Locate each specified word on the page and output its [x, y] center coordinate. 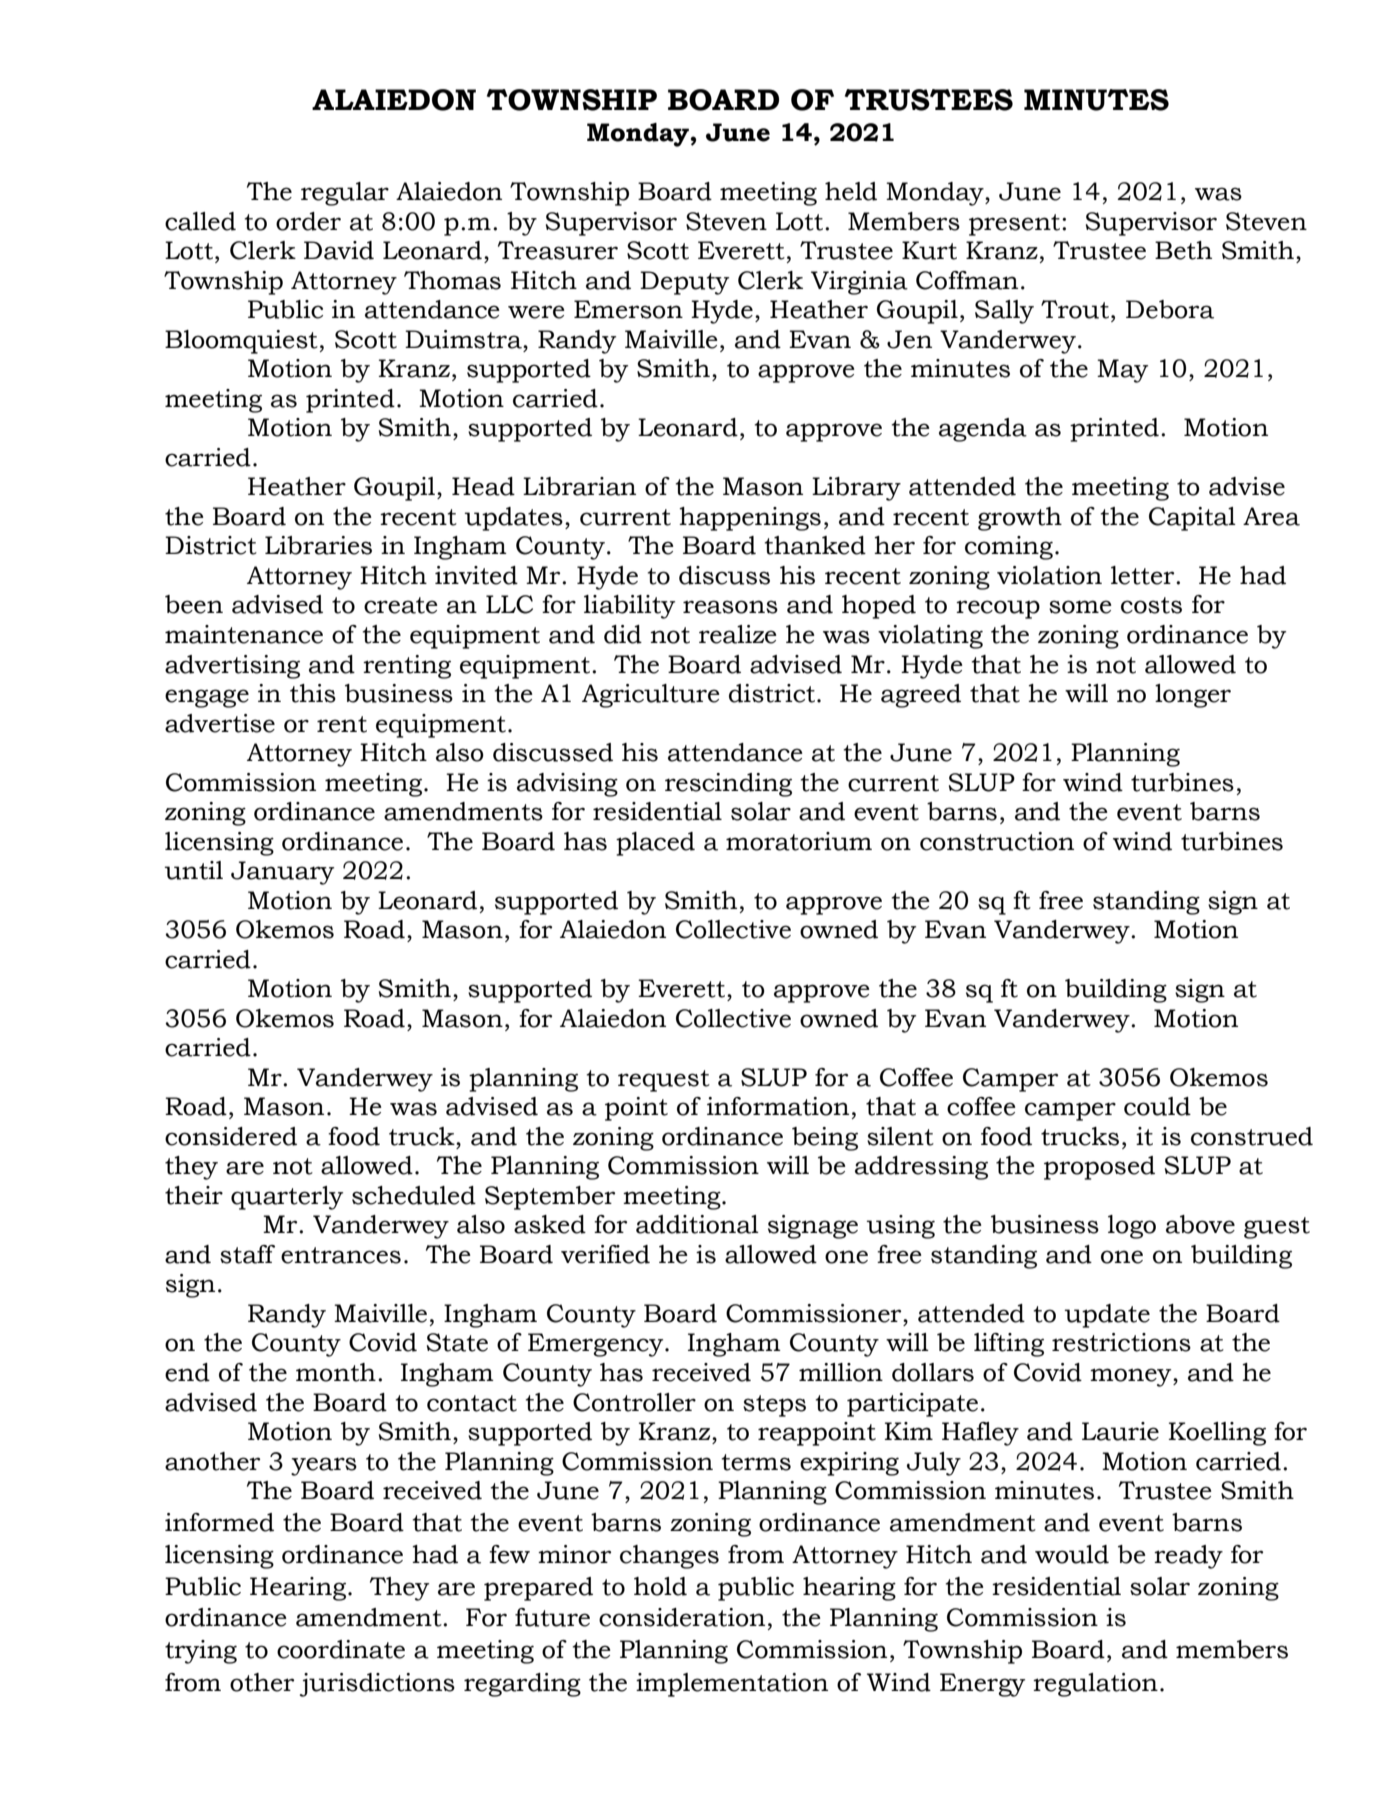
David [339, 250]
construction [997, 841]
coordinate [341, 1649]
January [282, 873]
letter [1144, 575]
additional [697, 1224]
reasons [730, 607]
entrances [341, 1255]
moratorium [799, 841]
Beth [1183, 250]
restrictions [1121, 1342]
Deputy [684, 283]
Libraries [318, 545]
